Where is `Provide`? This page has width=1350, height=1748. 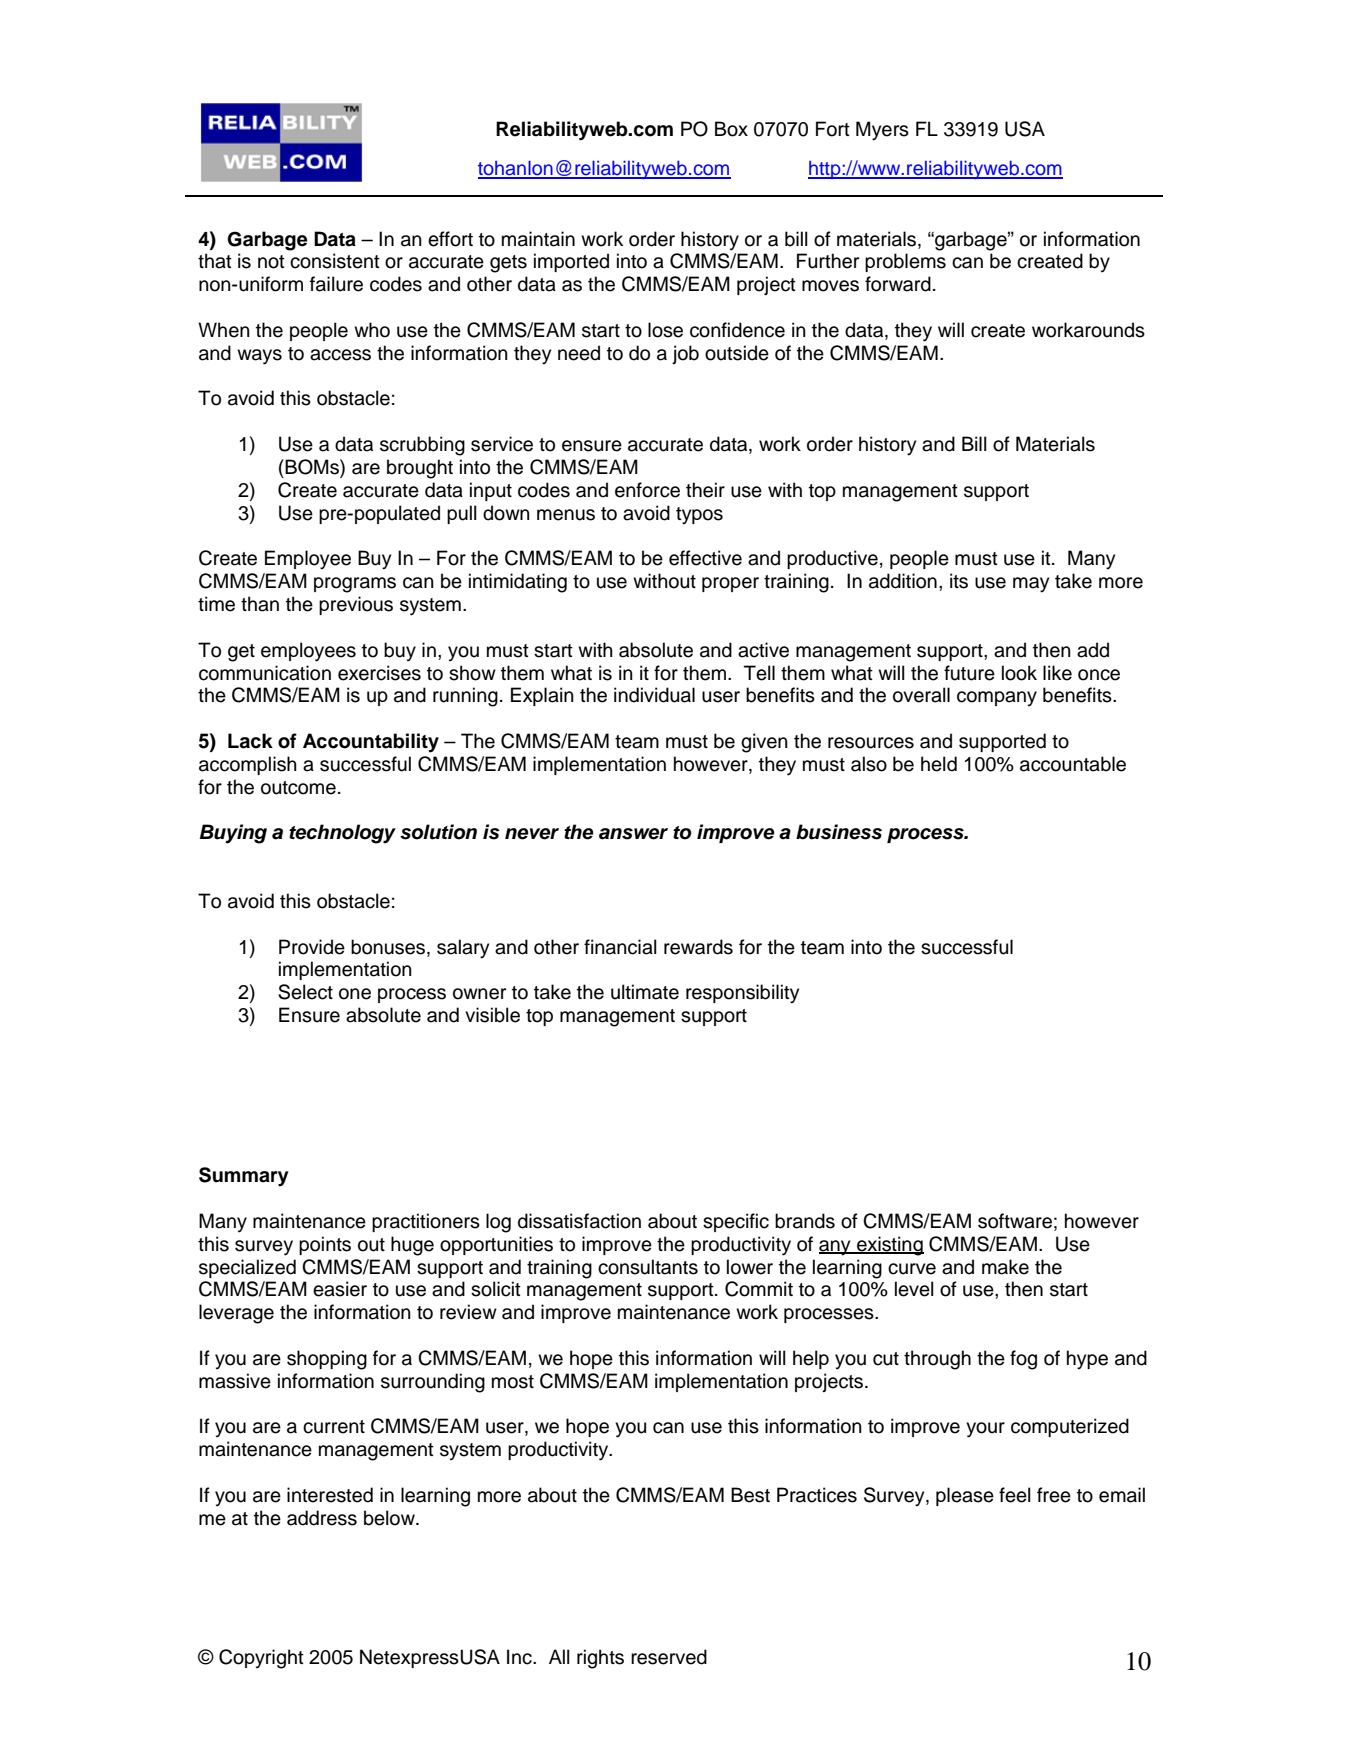
Provide is located at coordinates (312, 947).
